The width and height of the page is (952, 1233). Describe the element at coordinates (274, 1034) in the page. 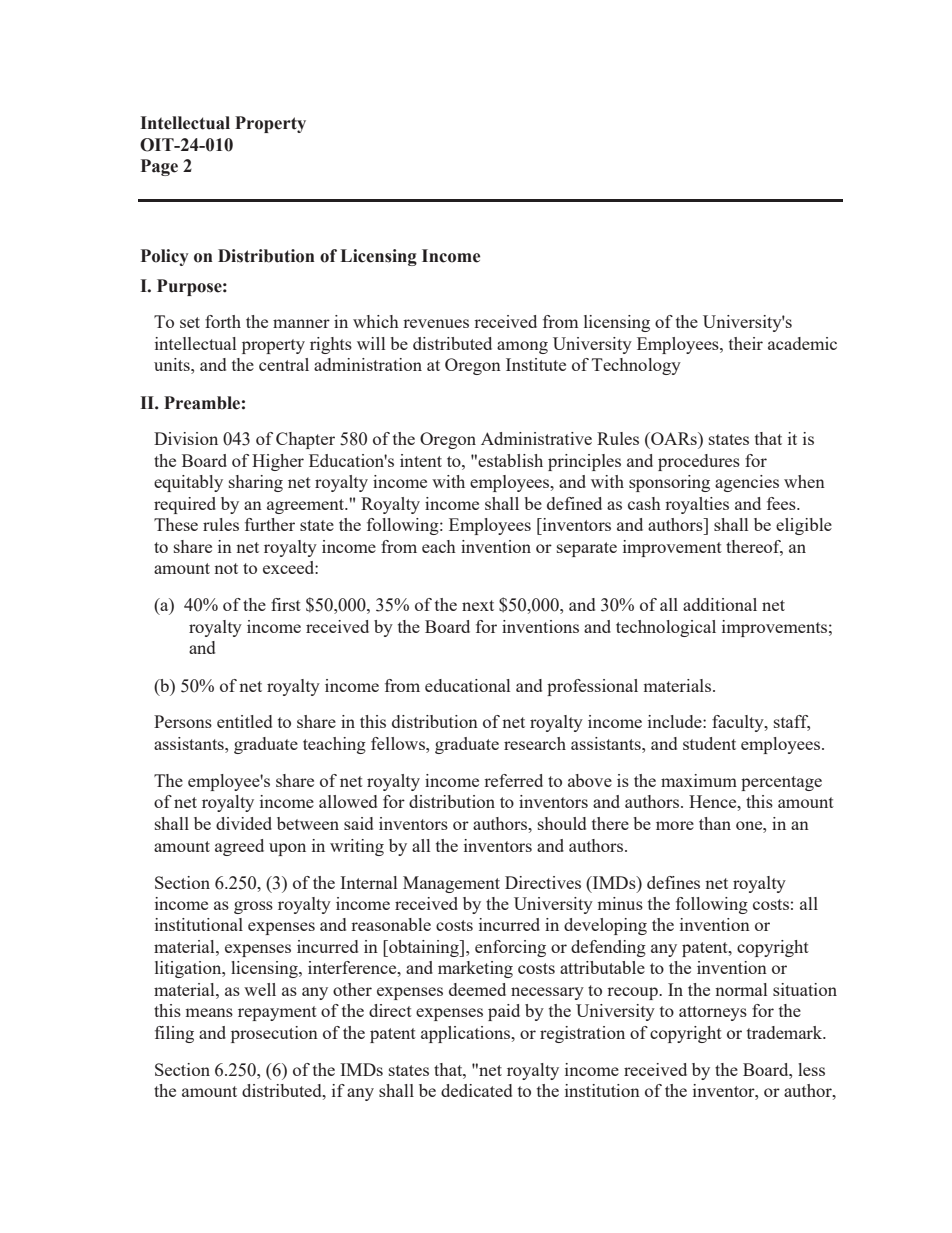

I see `prosecution` at that location.
